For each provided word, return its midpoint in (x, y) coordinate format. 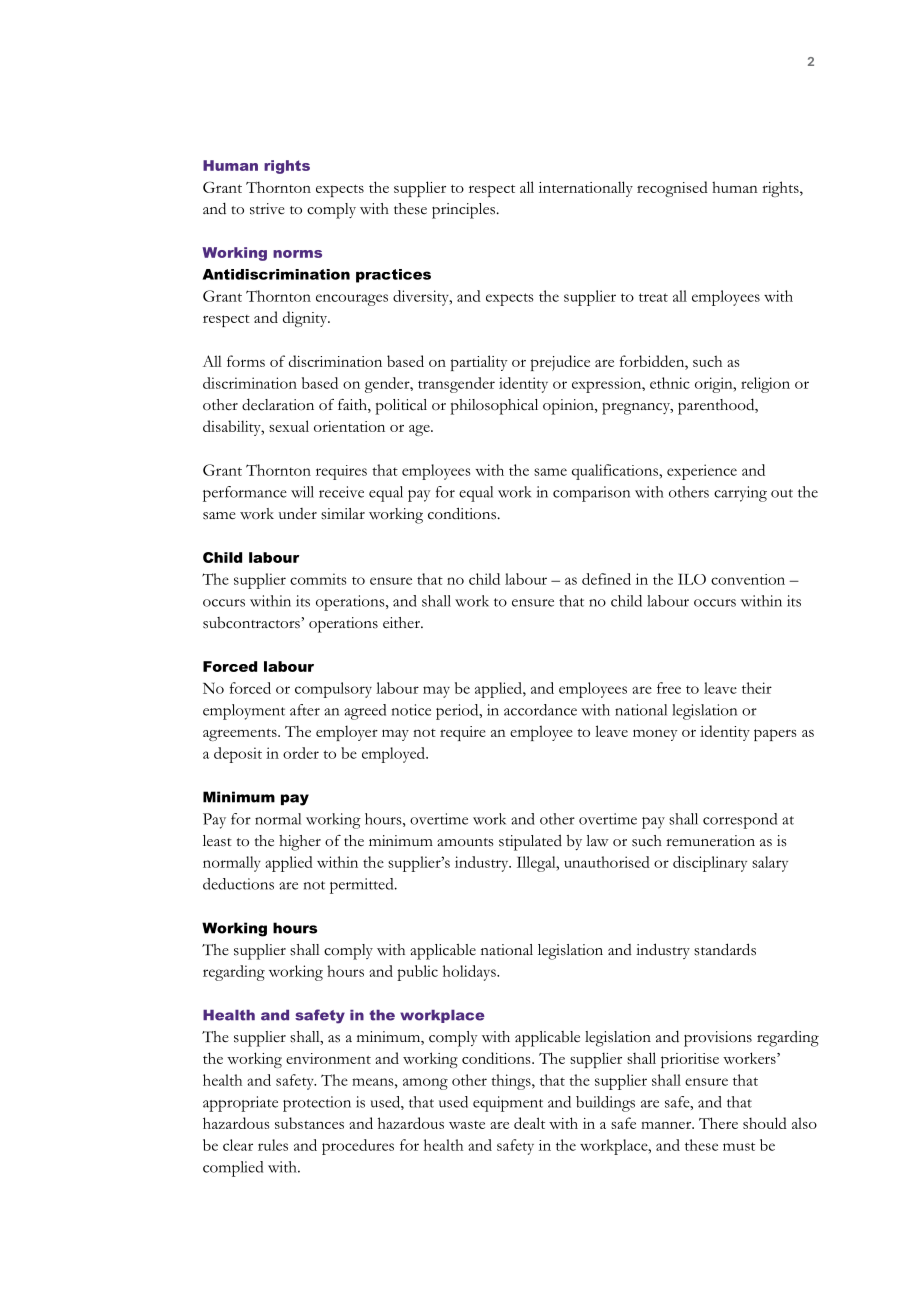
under (298, 514)
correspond (740, 821)
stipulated (530, 843)
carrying (740, 494)
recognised (672, 189)
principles (463, 211)
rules (273, 1145)
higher (300, 843)
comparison (591, 494)
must (739, 1146)
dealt (529, 1123)
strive (267, 209)
